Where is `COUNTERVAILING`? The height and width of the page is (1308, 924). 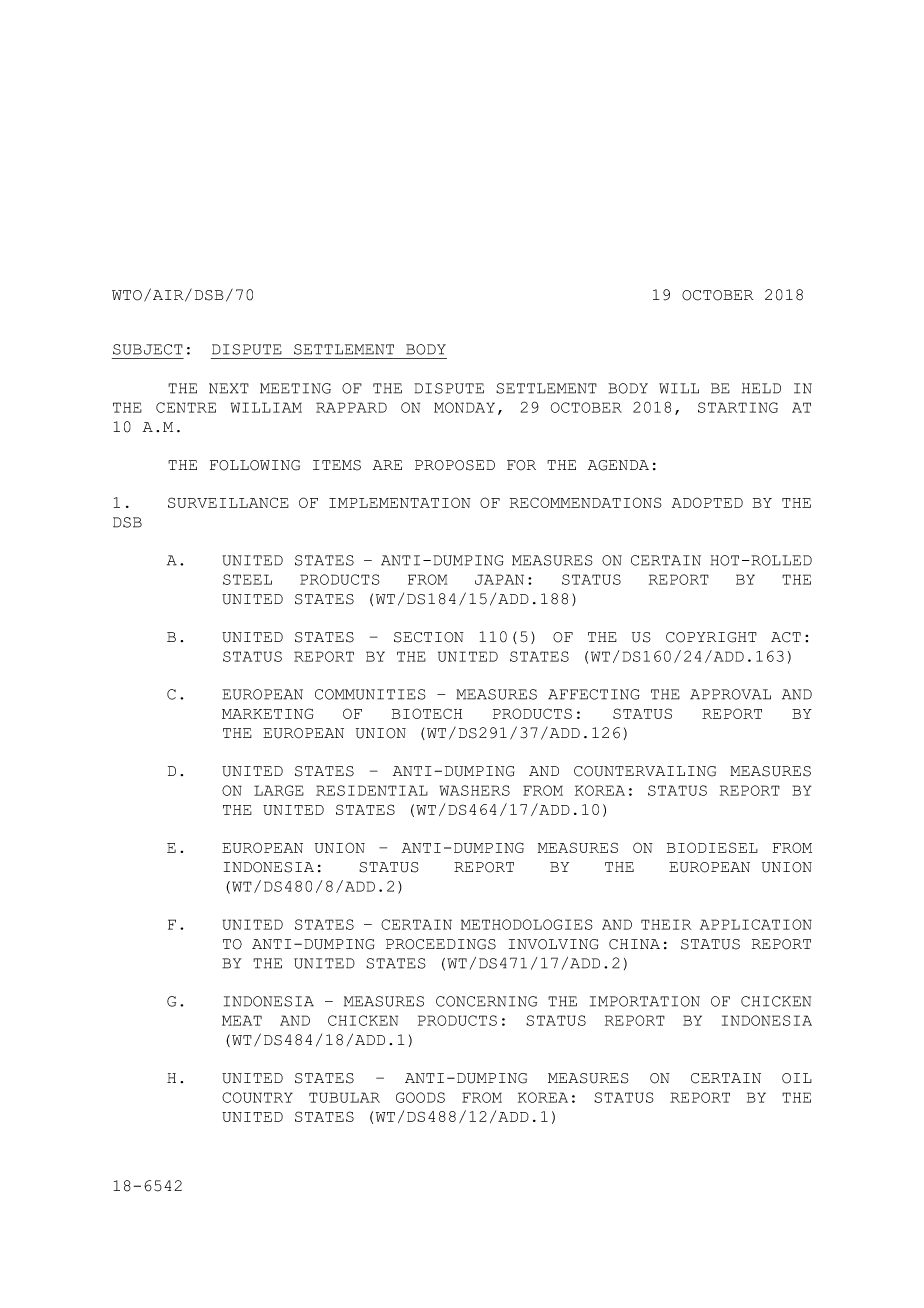 COUNTERVAILING is located at coordinates (645, 771).
